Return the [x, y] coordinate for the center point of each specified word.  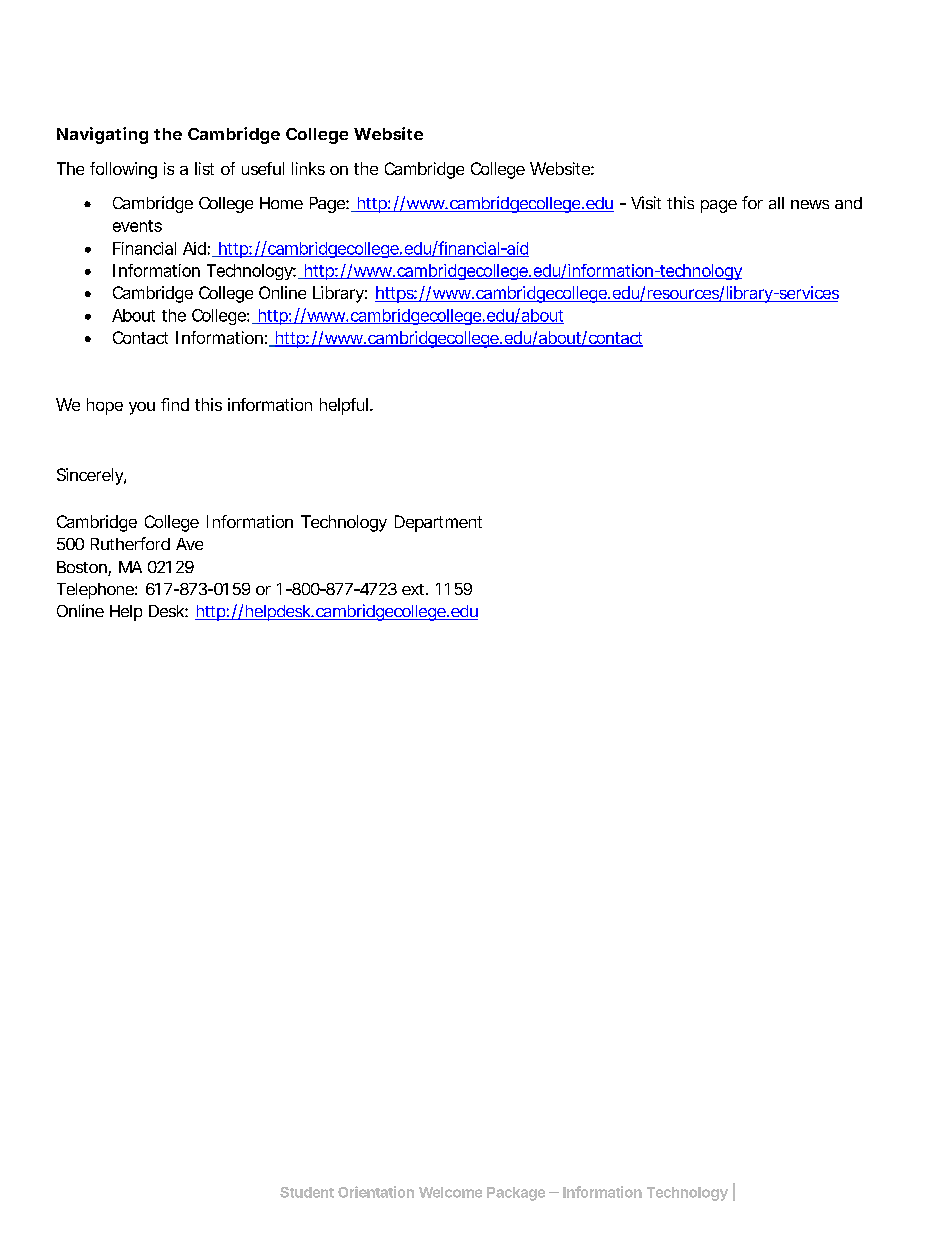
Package [516, 1194]
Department [438, 523]
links [308, 168]
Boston [83, 568]
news [810, 204]
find [175, 404]
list [204, 168]
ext [415, 589]
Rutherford [130, 543]
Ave [189, 544]
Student [307, 1192]
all [776, 203]
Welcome [450, 1192]
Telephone [96, 591]
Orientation [376, 1192]
